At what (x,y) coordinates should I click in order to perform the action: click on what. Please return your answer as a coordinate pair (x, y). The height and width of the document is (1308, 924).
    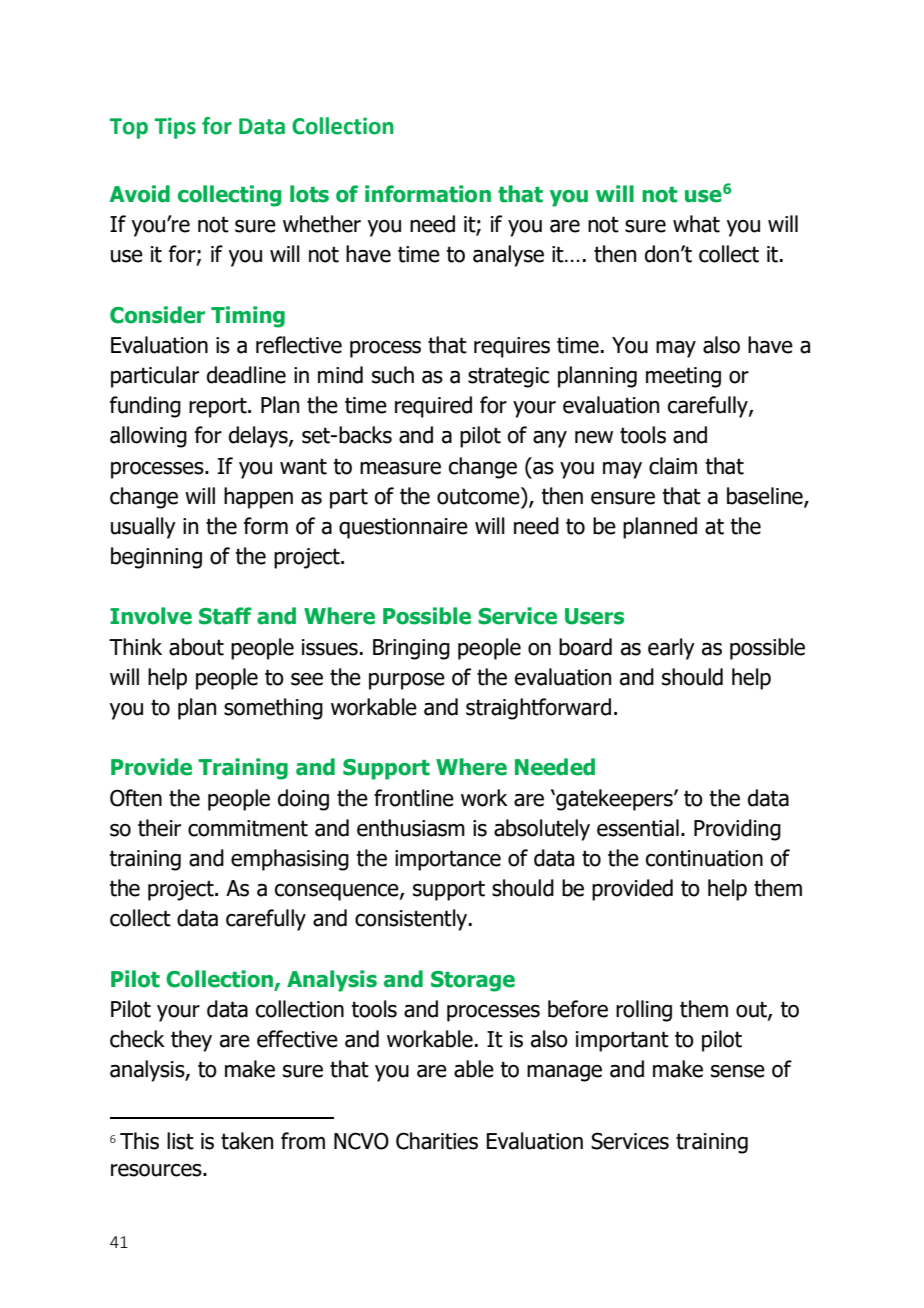
    Looking at the image, I should click on (696, 224).
